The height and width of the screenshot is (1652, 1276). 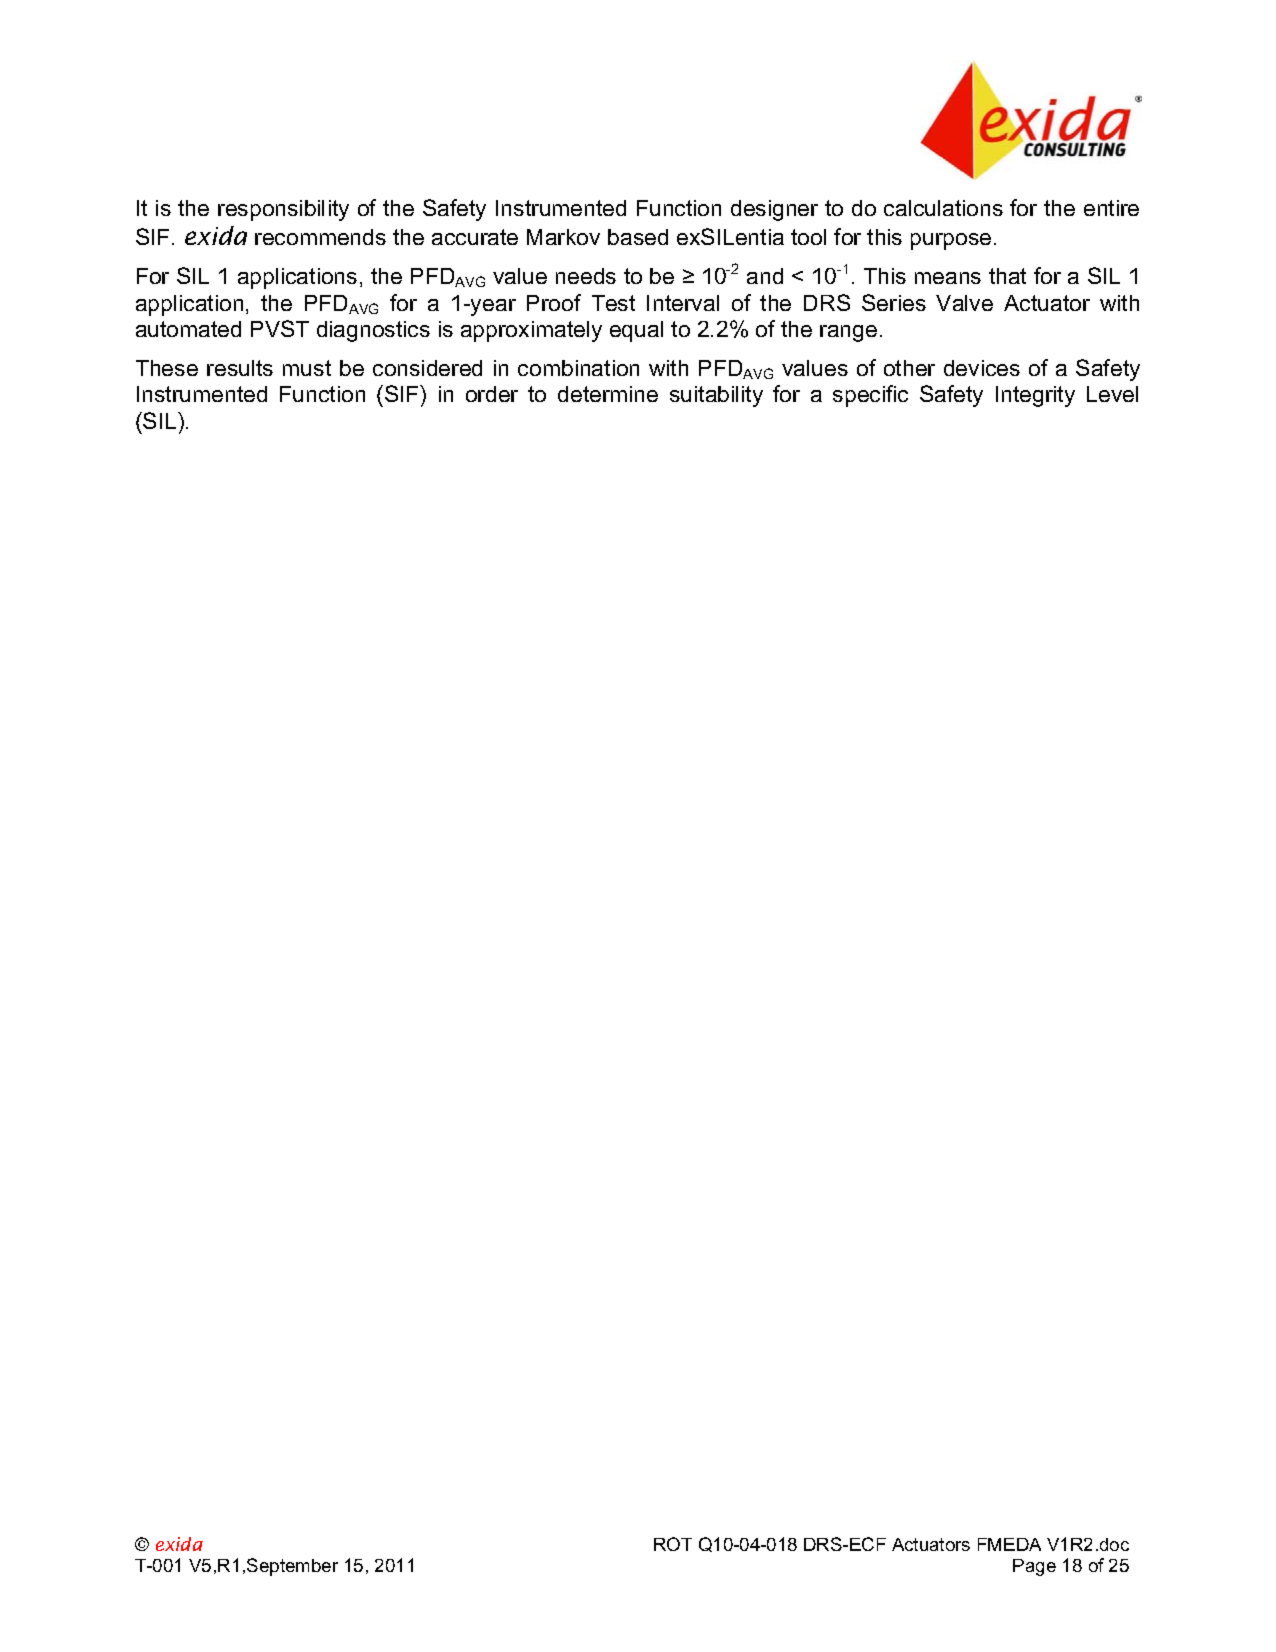 What do you see at coordinates (1035, 396) in the screenshot?
I see `Integrity` at bounding box center [1035, 396].
